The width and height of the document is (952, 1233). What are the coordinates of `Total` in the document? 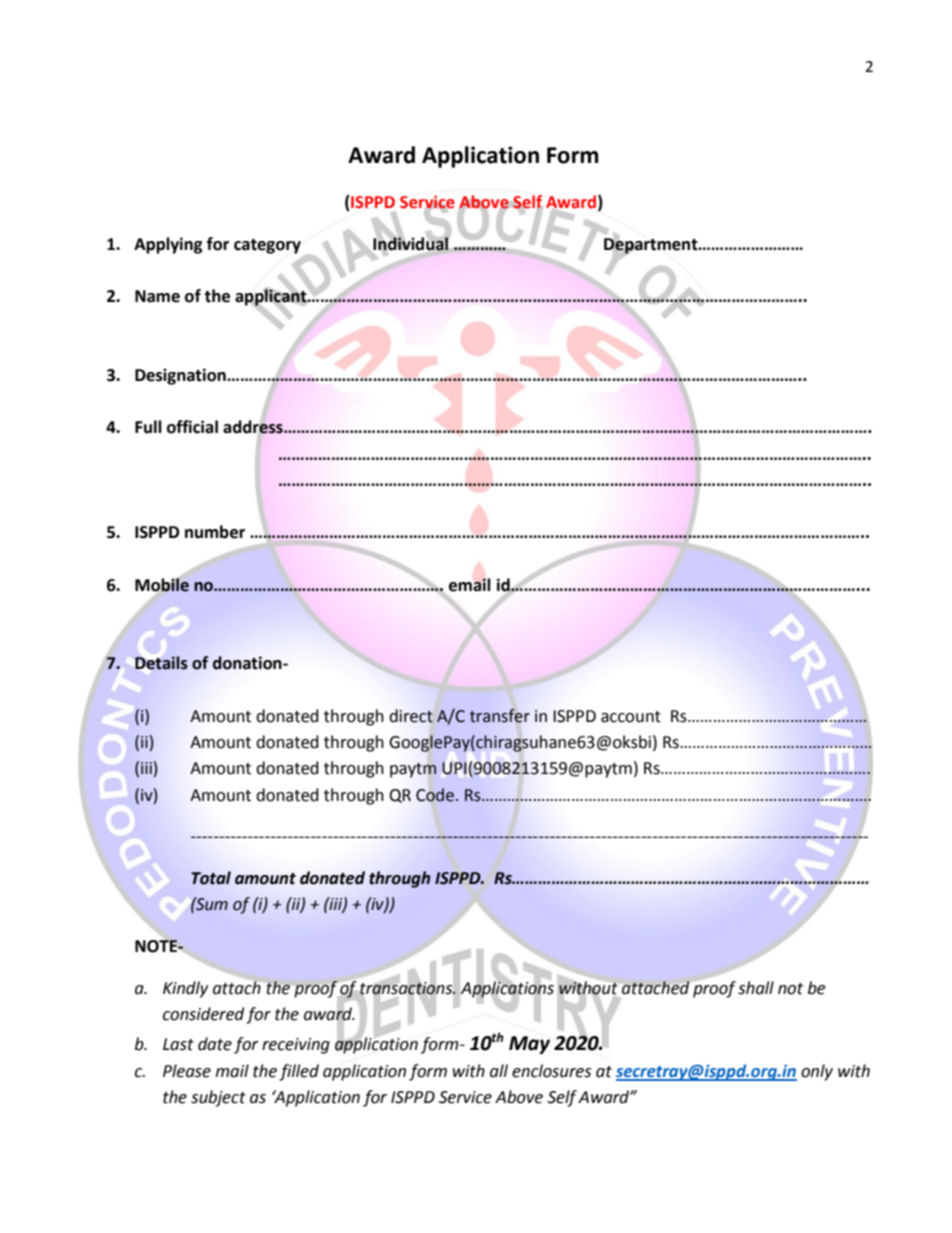 It's located at (211, 878).
